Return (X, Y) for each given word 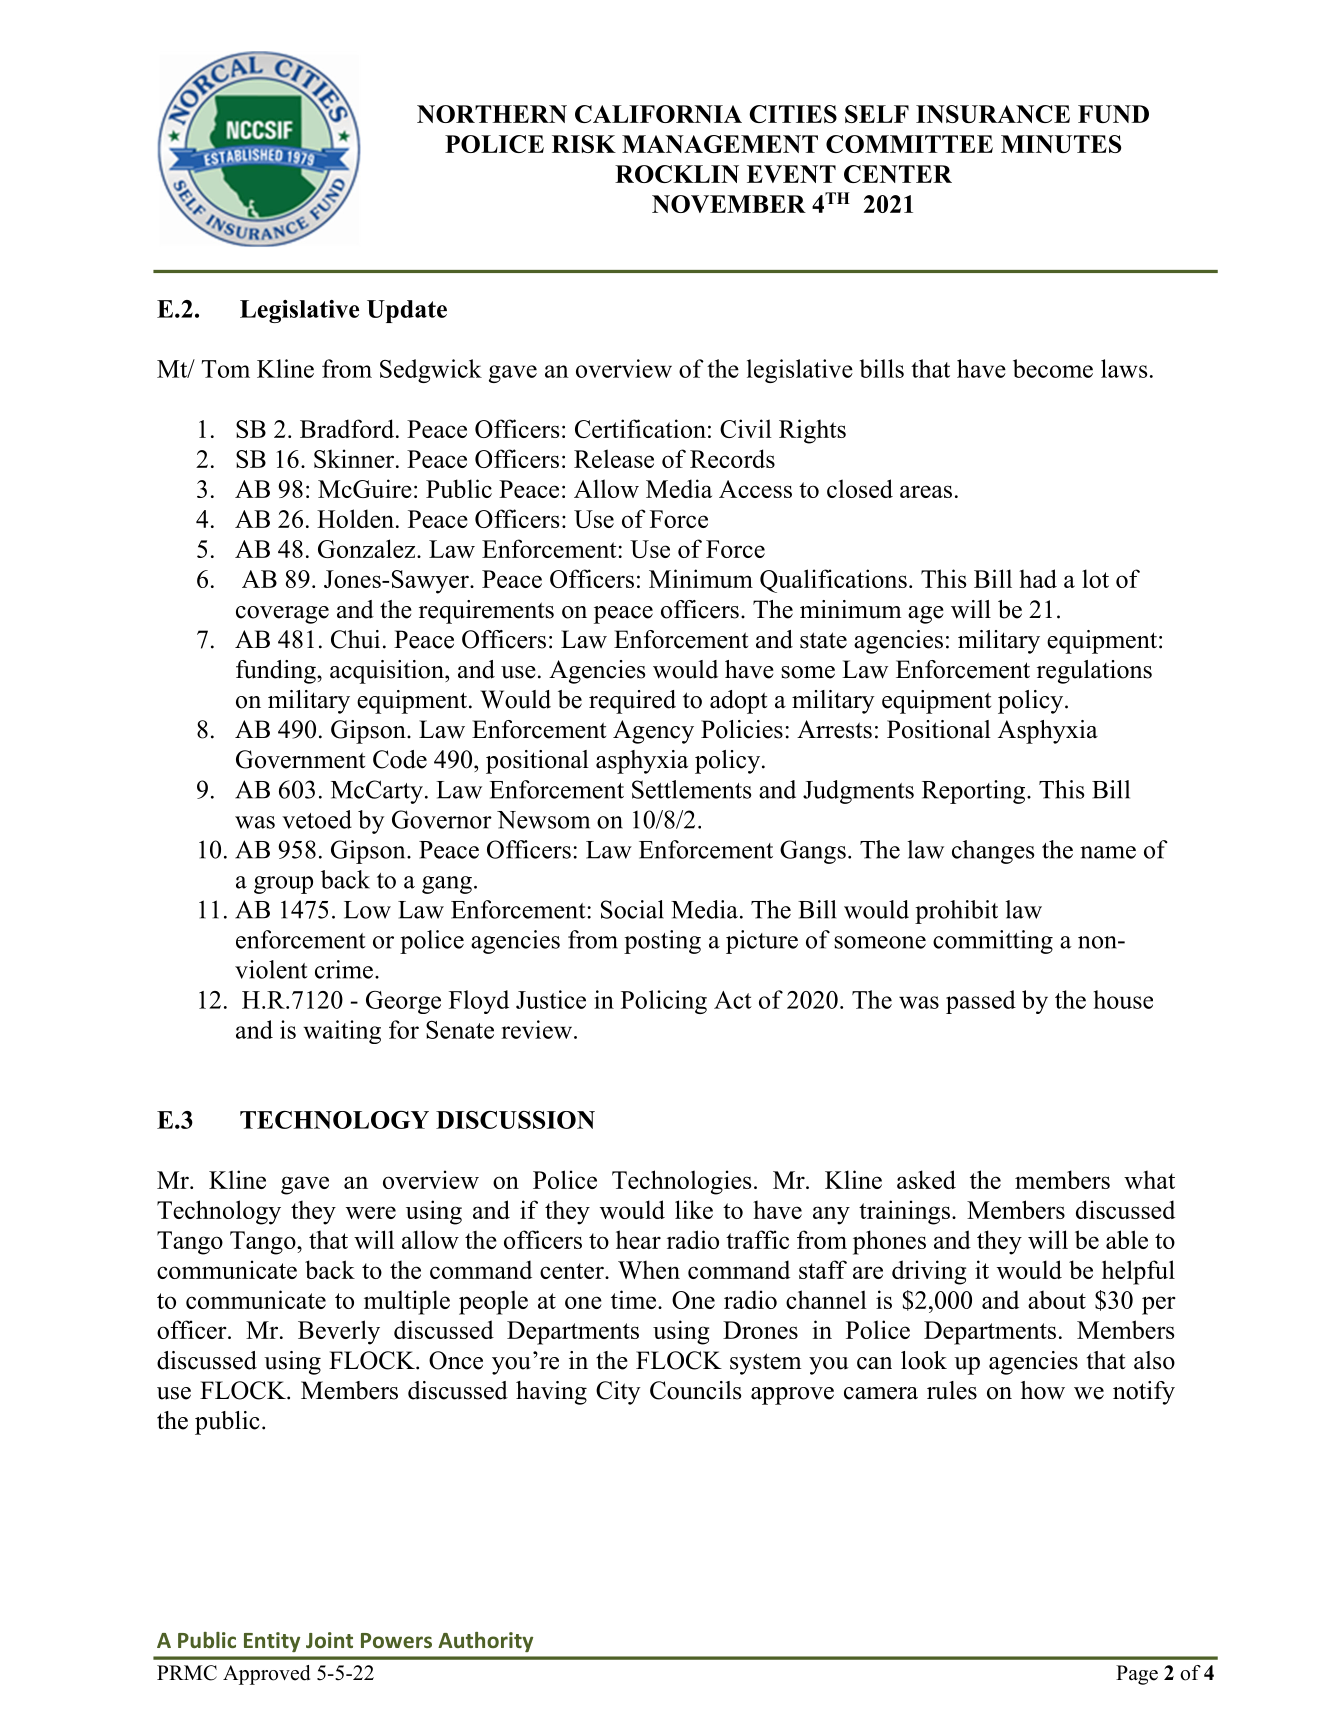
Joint (329, 1640)
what (1149, 1179)
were (371, 1212)
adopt (738, 702)
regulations (1094, 672)
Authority (485, 1642)
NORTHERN (492, 114)
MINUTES (1061, 144)
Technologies (681, 1182)
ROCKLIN (677, 174)
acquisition (388, 672)
